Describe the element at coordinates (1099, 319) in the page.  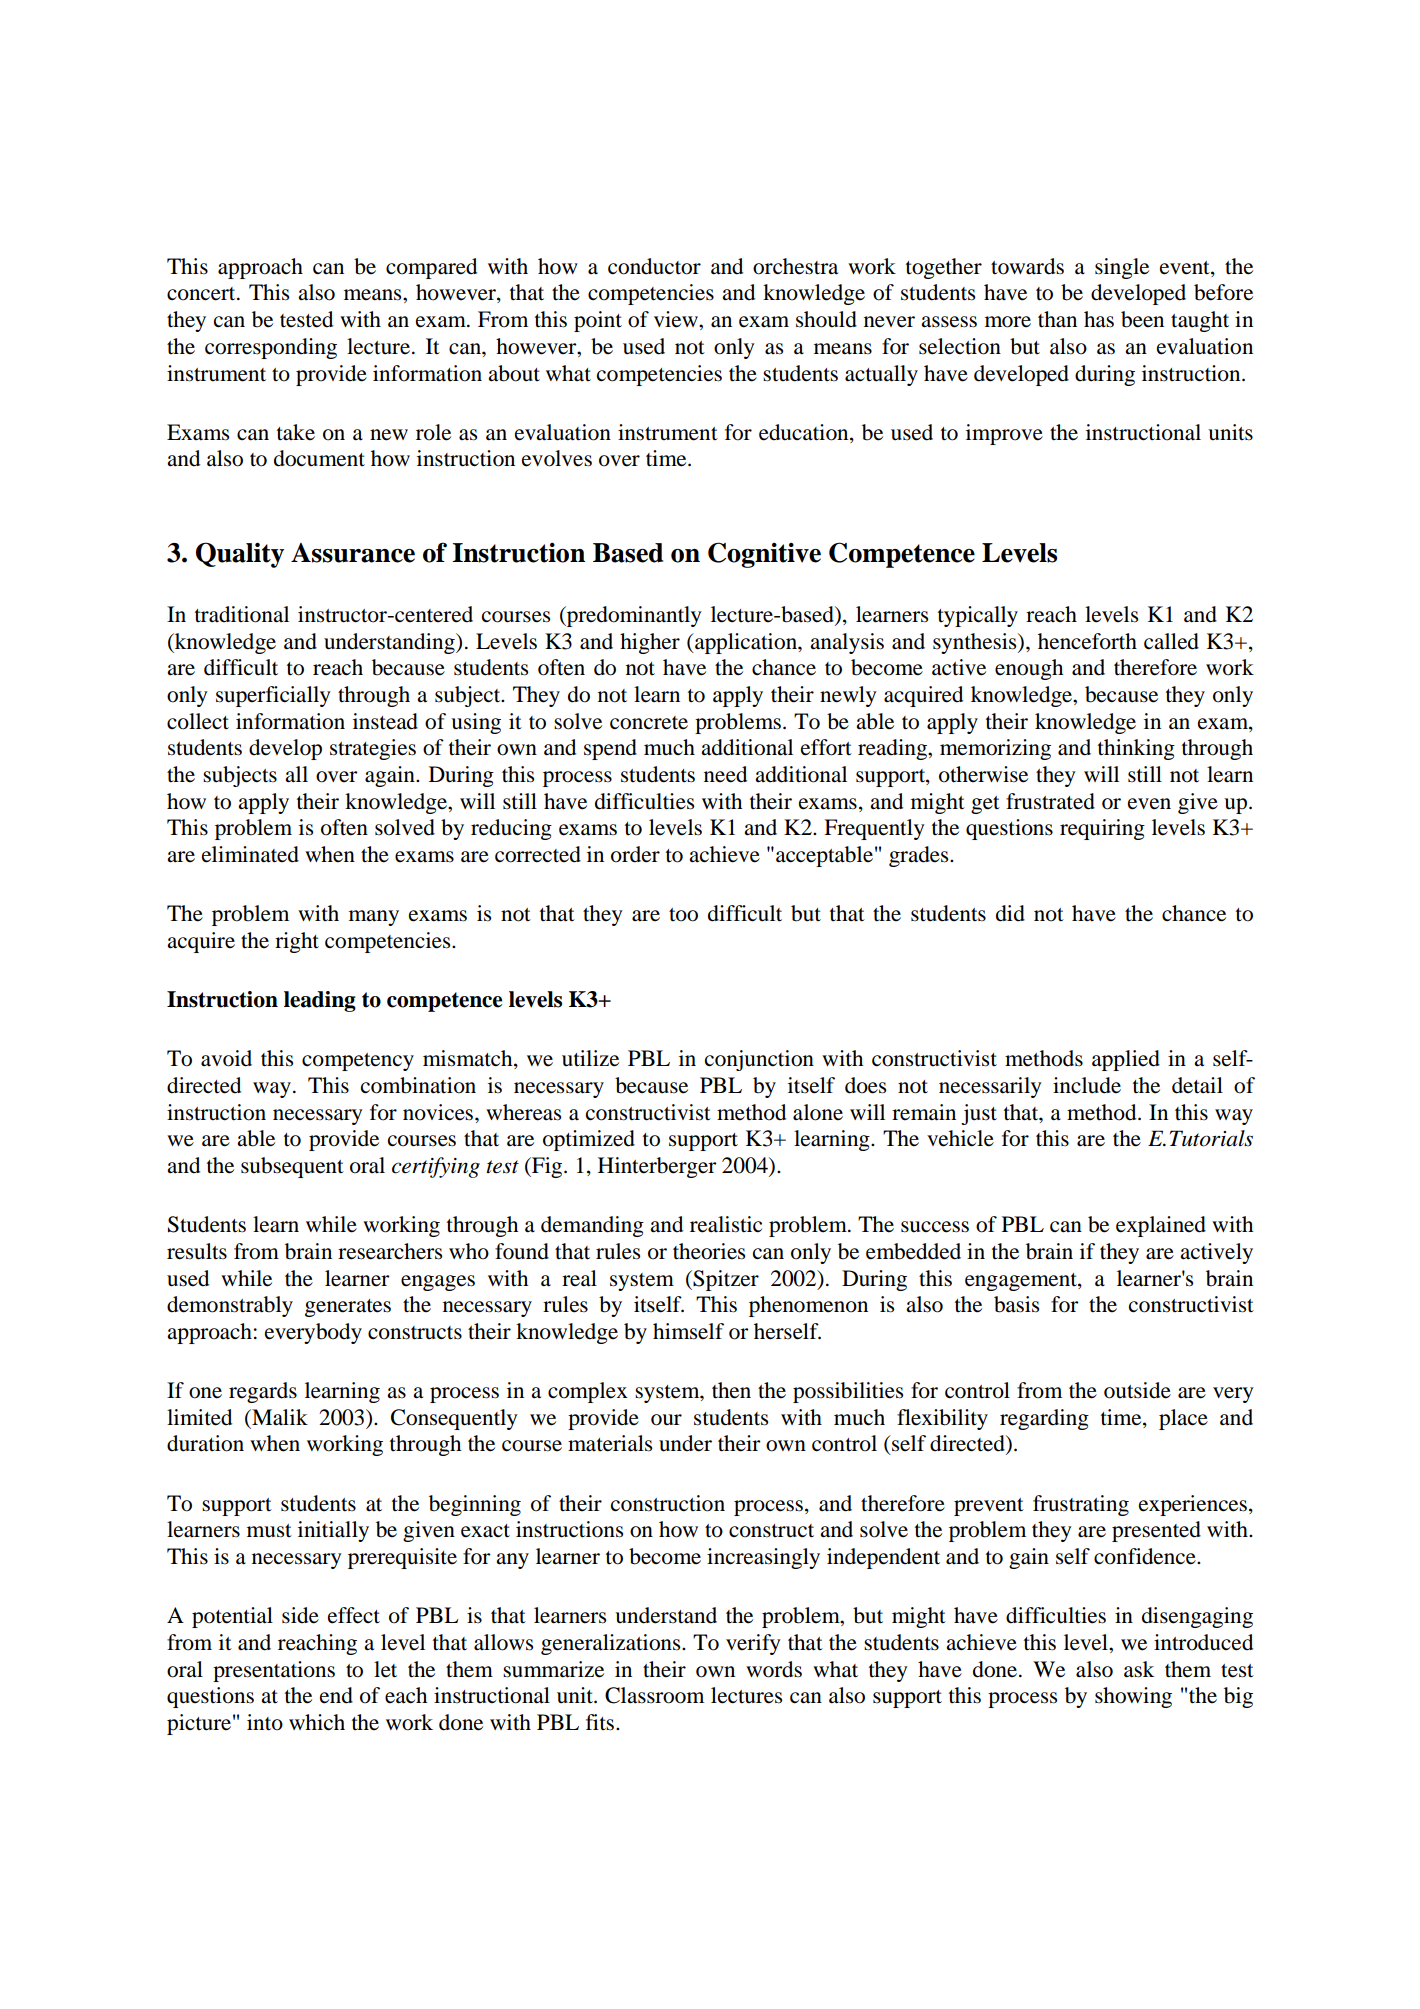
I see `has` at that location.
